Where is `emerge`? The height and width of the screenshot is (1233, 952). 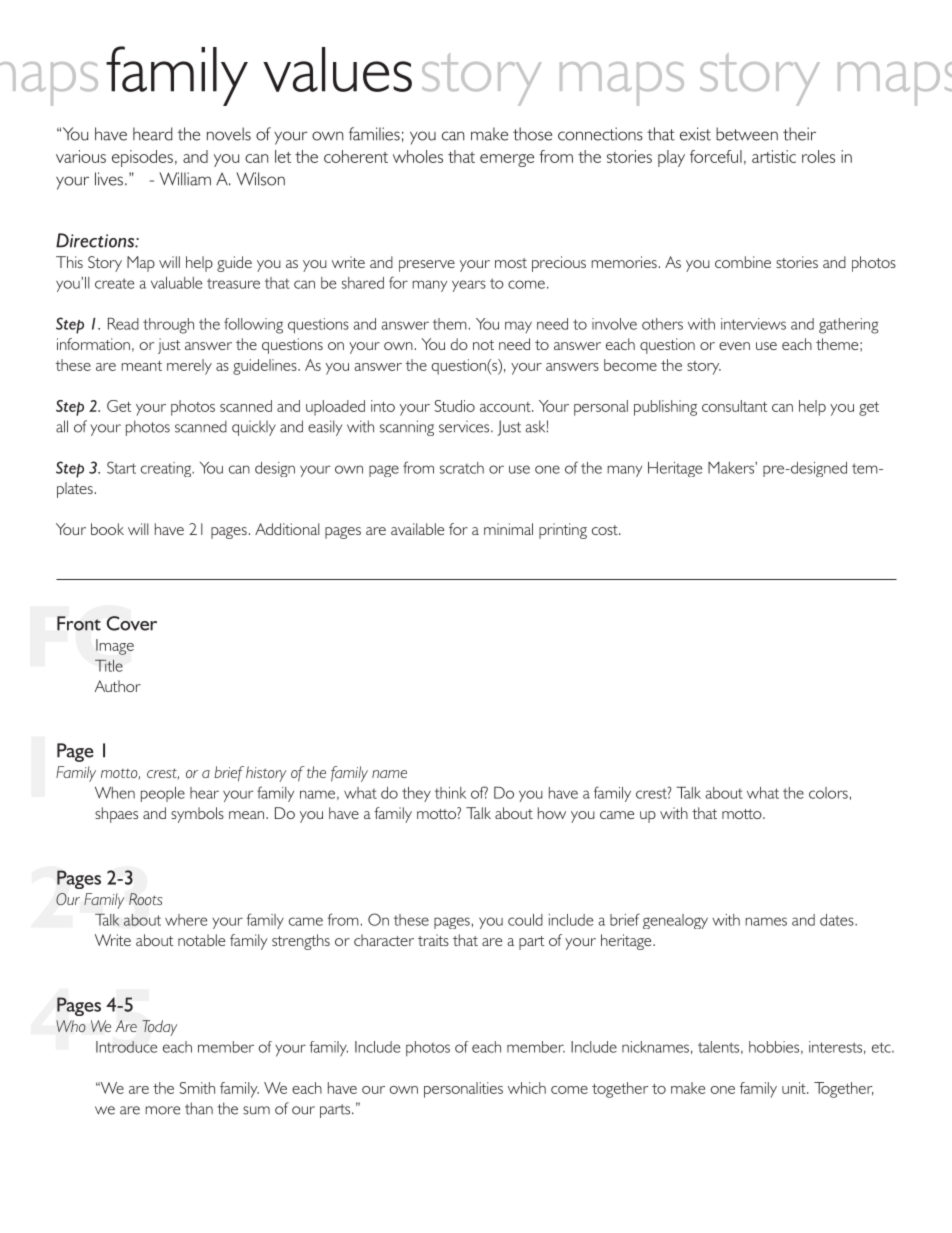
emerge is located at coordinates (507, 160).
